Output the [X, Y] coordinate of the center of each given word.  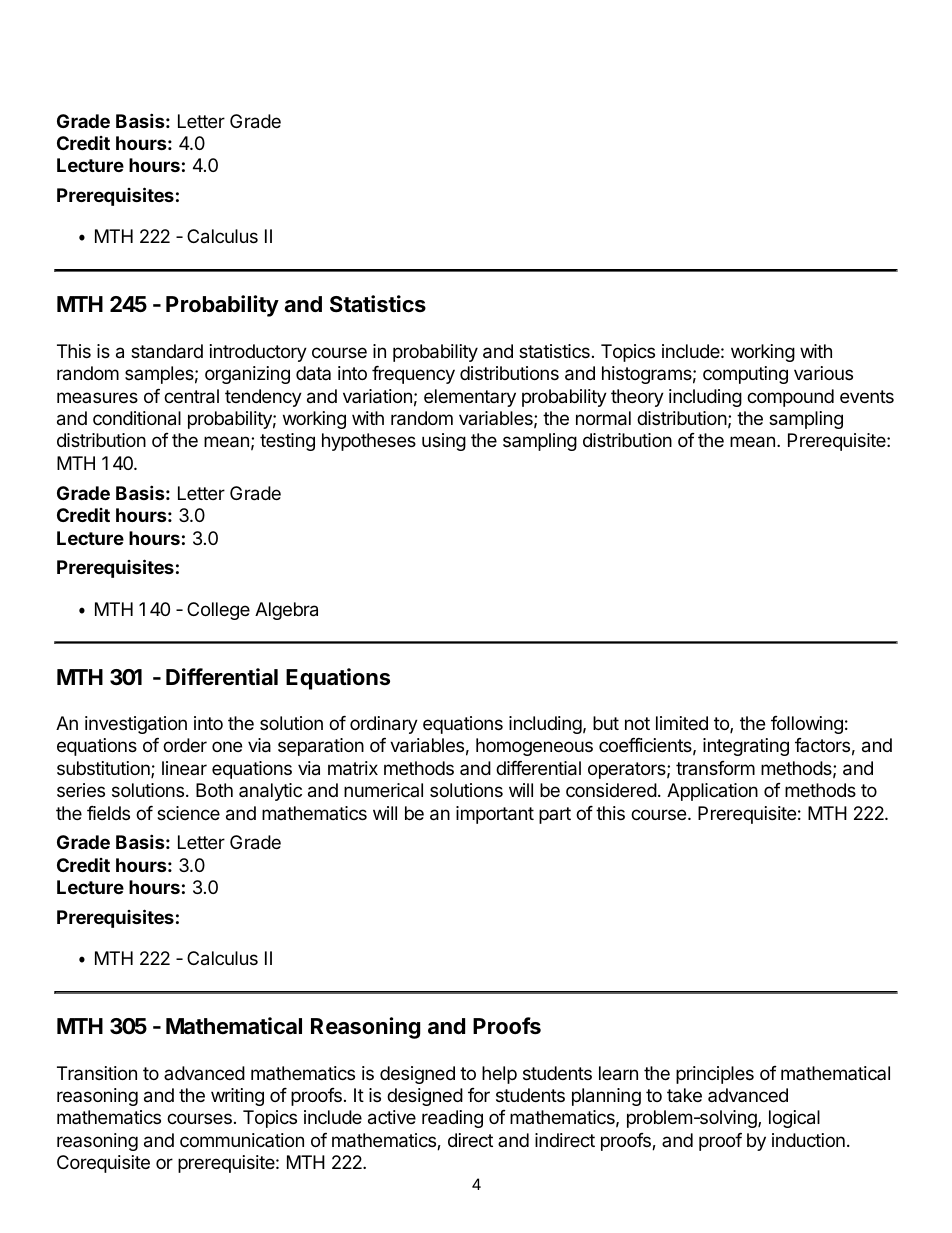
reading [452, 1119]
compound [790, 398]
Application [712, 792]
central [191, 396]
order [185, 745]
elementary [470, 398]
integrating [746, 747]
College [218, 611]
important [495, 815]
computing [745, 375]
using [444, 442]
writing [237, 1097]
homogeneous [534, 747]
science [188, 813]
